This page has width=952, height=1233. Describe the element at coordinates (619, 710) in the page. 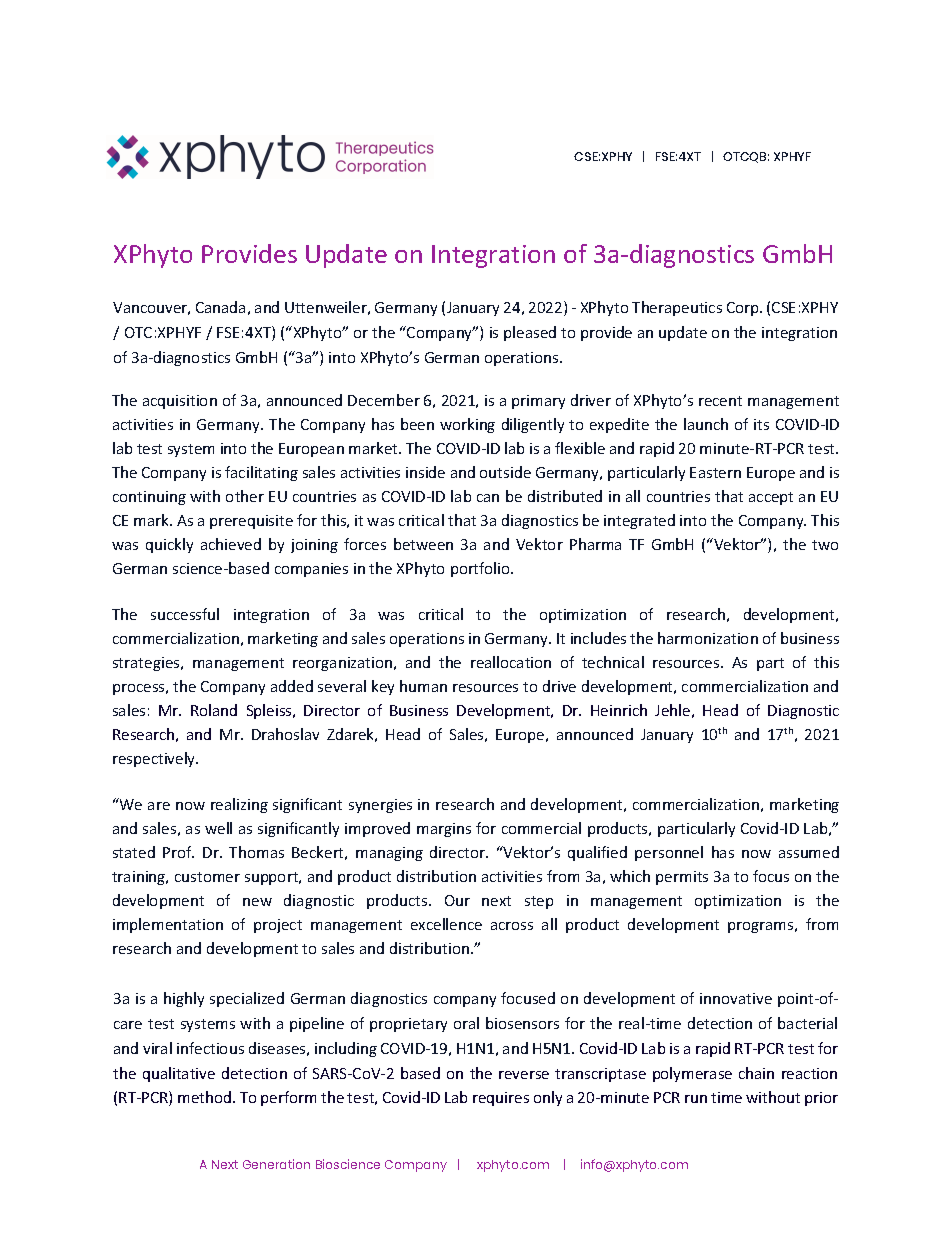

I see `Heinrich` at that location.
